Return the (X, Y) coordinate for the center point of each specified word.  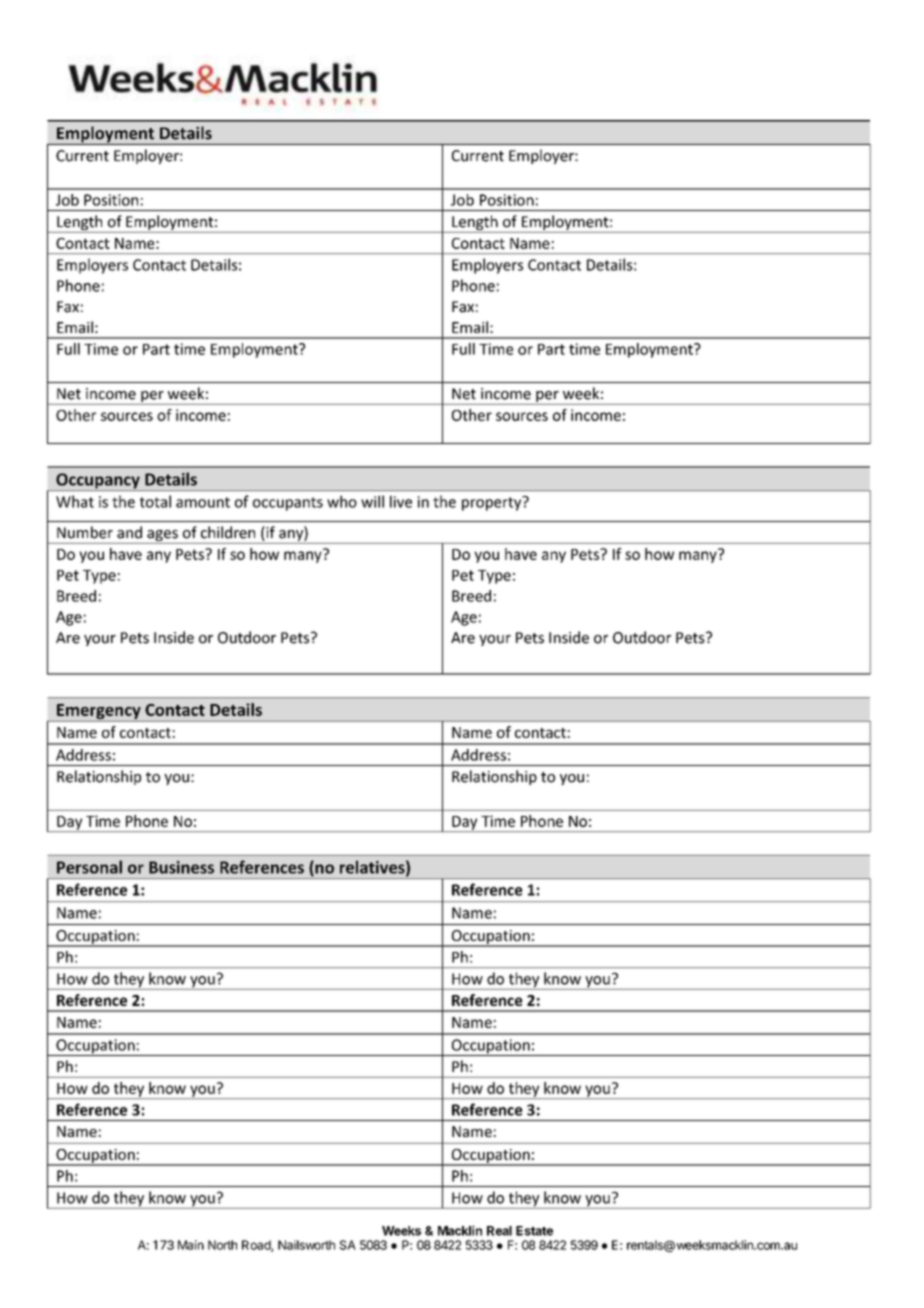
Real (499, 1231)
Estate (534, 1231)
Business (181, 867)
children (228, 532)
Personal (89, 867)
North (222, 1245)
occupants (288, 504)
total (155, 501)
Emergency (99, 713)
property (493, 503)
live (401, 501)
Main (191, 1245)
